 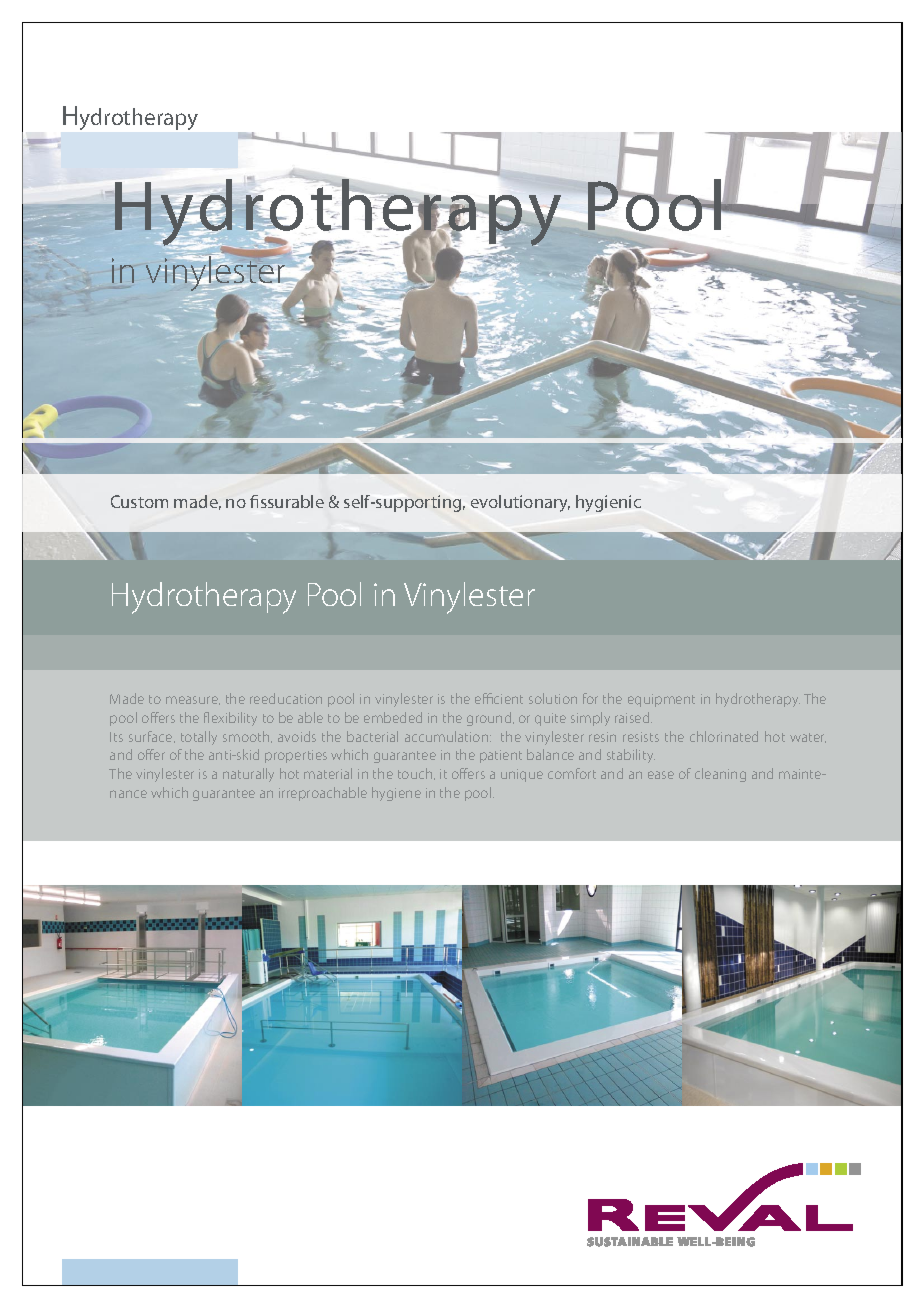 I want to click on solution, so click(x=553, y=698).
